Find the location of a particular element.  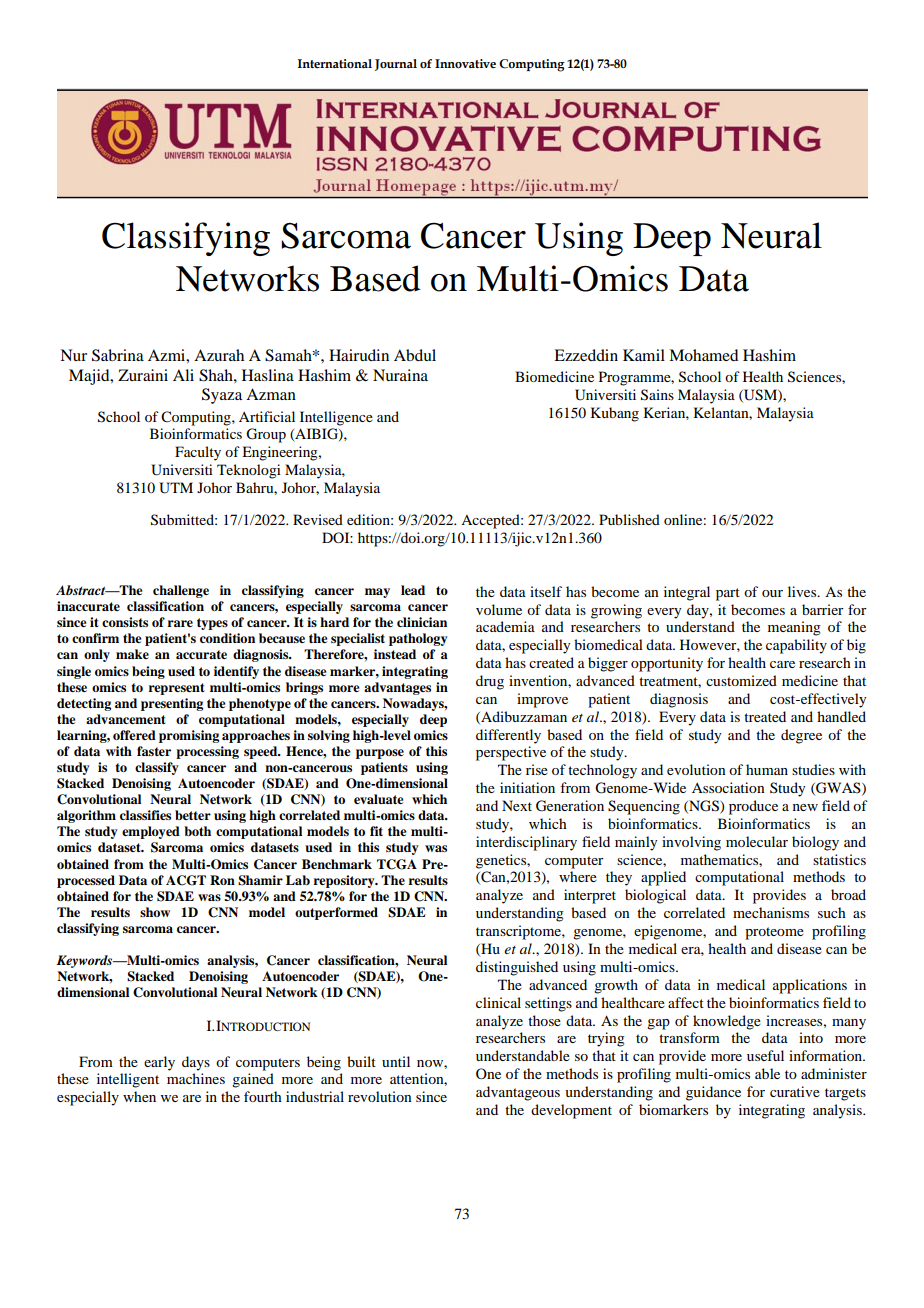

advantageous is located at coordinates (518, 1093).
